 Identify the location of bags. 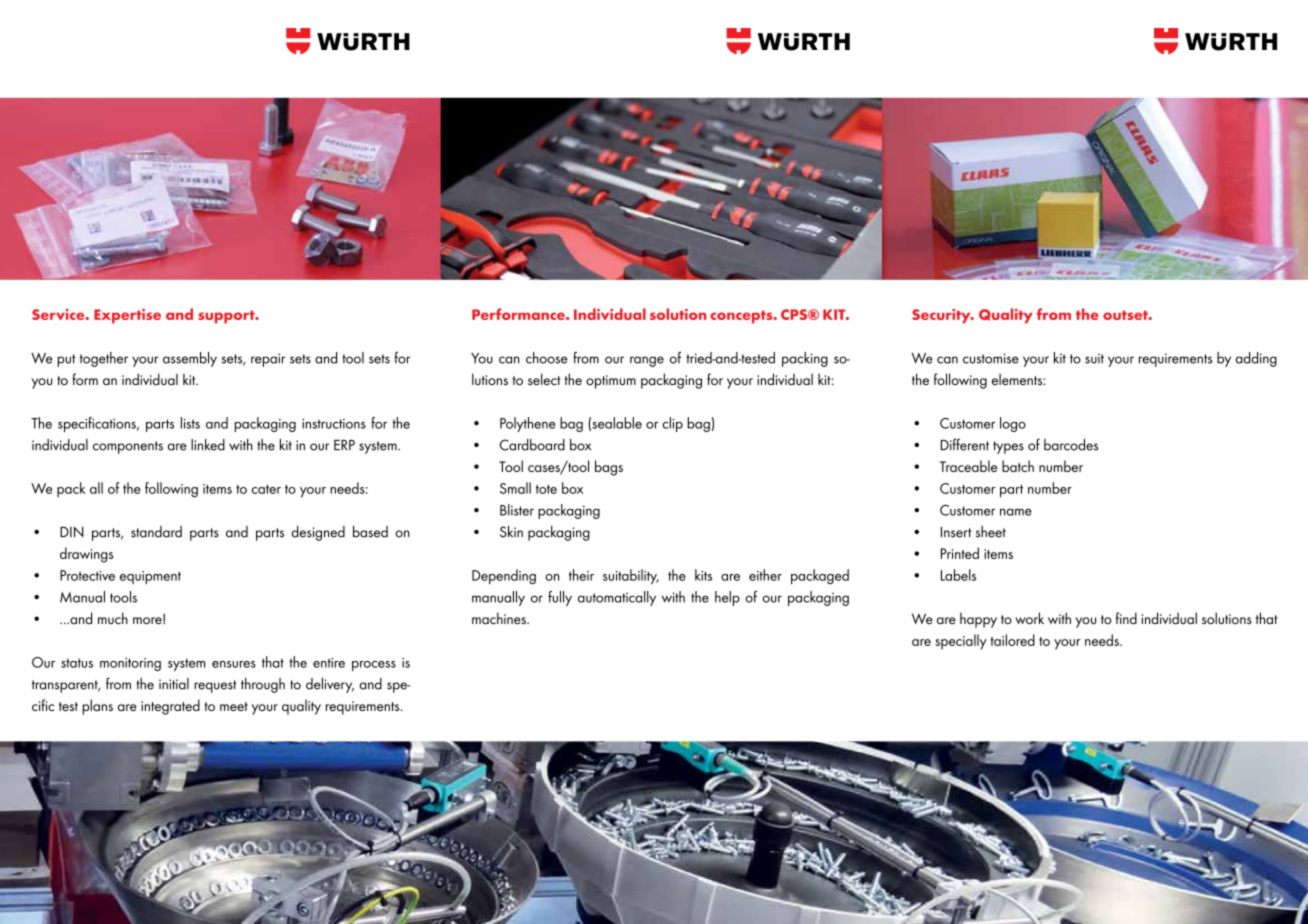
(609, 468).
